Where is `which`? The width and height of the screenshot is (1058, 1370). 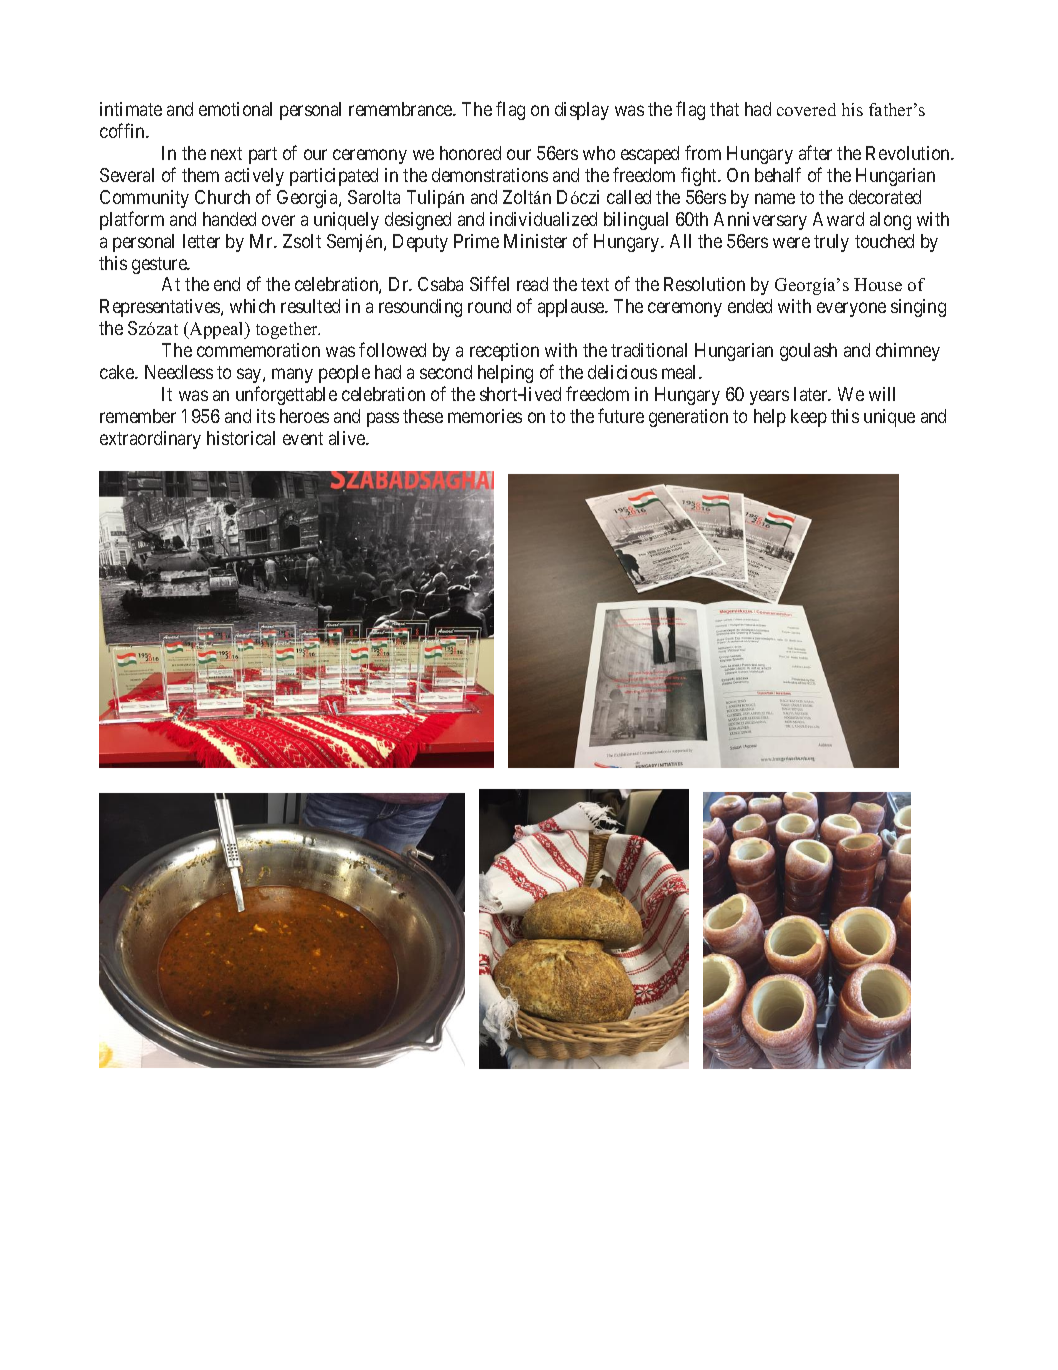 which is located at coordinates (252, 306).
